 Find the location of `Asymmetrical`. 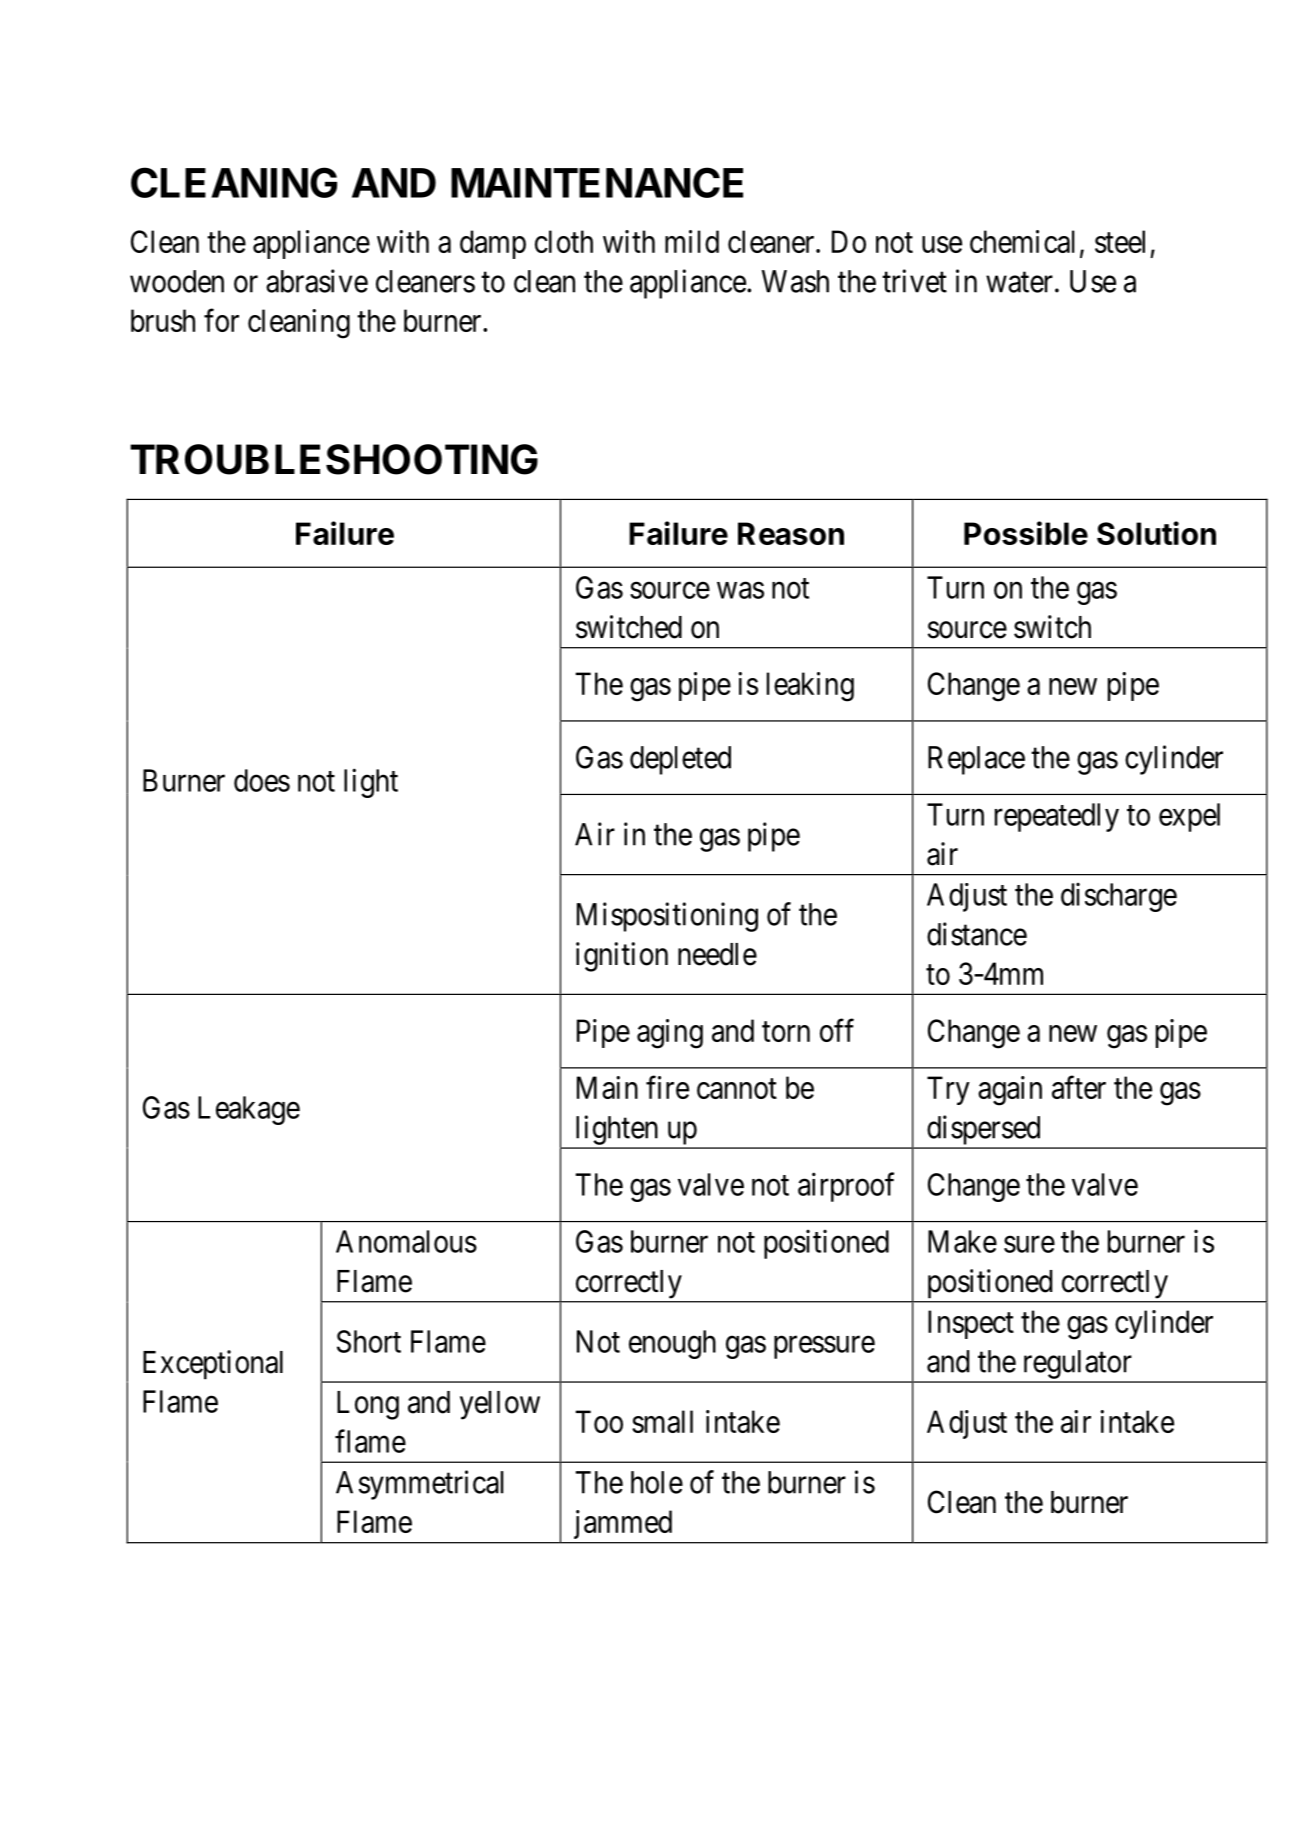

Asymmetrical is located at coordinates (420, 1485).
